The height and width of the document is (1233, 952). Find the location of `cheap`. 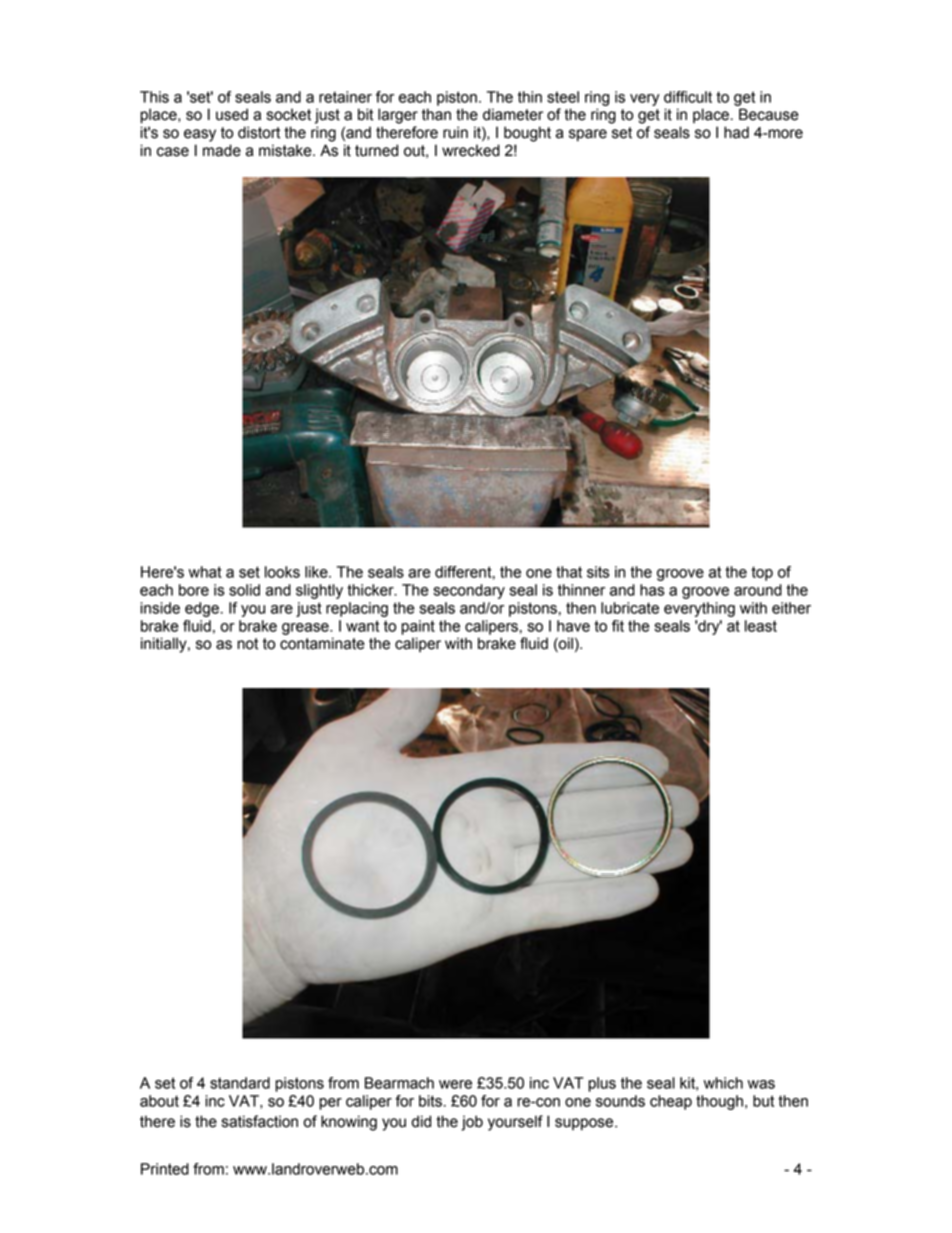

cheap is located at coordinates (671, 1102).
